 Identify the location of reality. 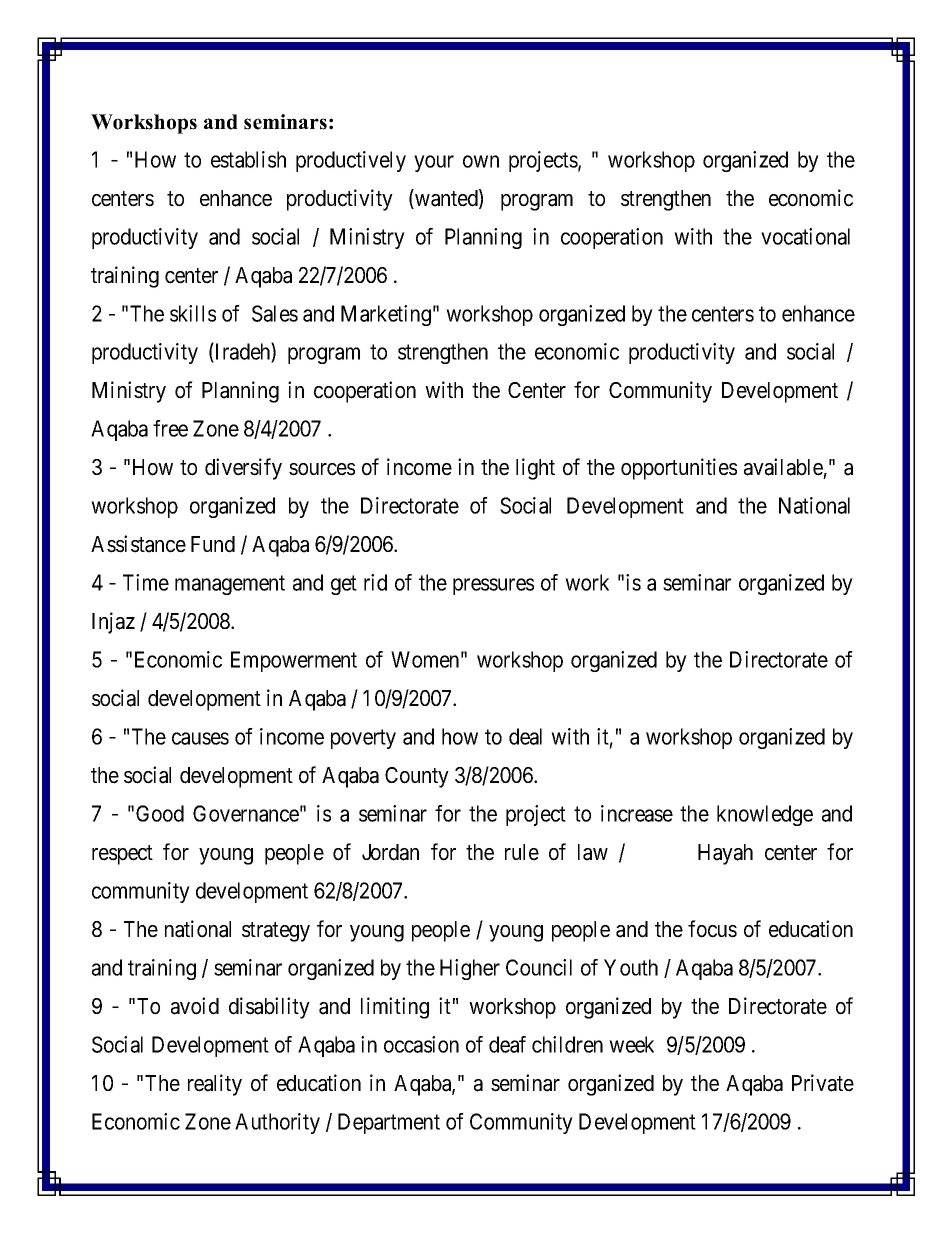
(215, 1085).
